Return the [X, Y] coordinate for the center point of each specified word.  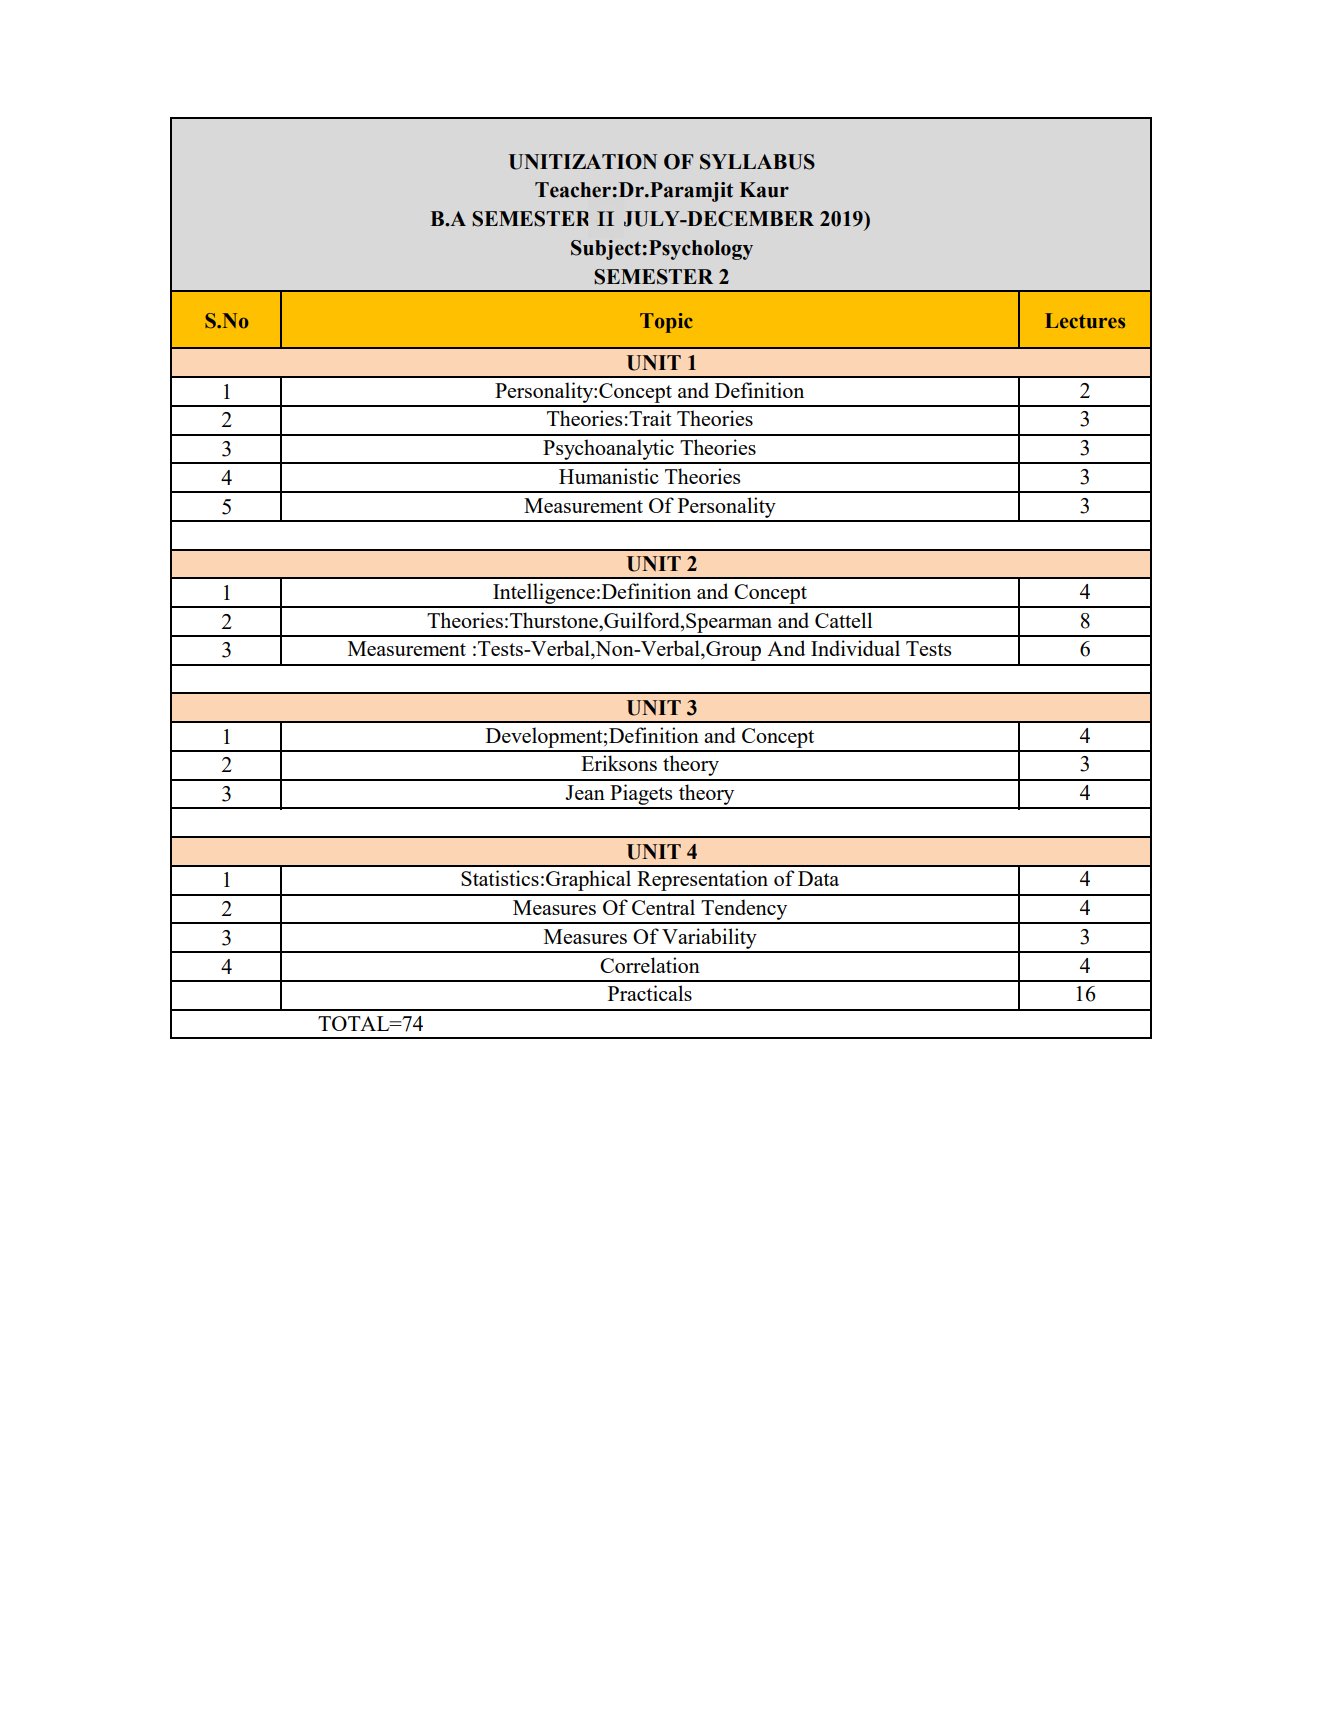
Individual [855, 648]
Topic [666, 323]
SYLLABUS [757, 162]
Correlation [650, 965]
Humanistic [609, 476]
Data [818, 878]
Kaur [764, 190]
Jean [585, 792]
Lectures [1085, 321]
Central [663, 907]
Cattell [843, 620]
